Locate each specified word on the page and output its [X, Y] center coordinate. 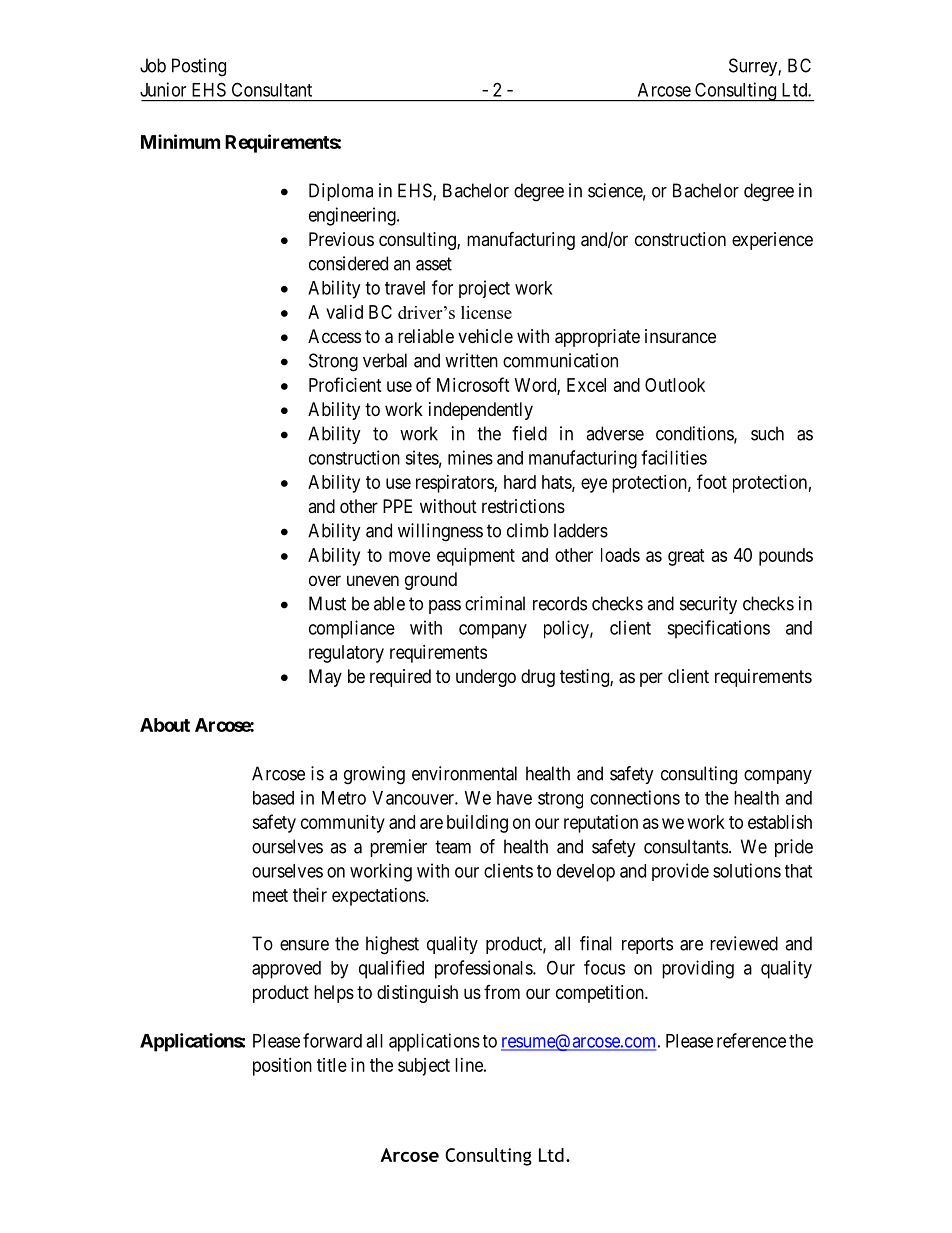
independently [481, 411]
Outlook [675, 385]
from [502, 992]
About [165, 725]
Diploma [341, 192]
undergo [486, 678]
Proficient [345, 384]
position [282, 1067]
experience [772, 241]
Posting [199, 67]
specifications [718, 629]
